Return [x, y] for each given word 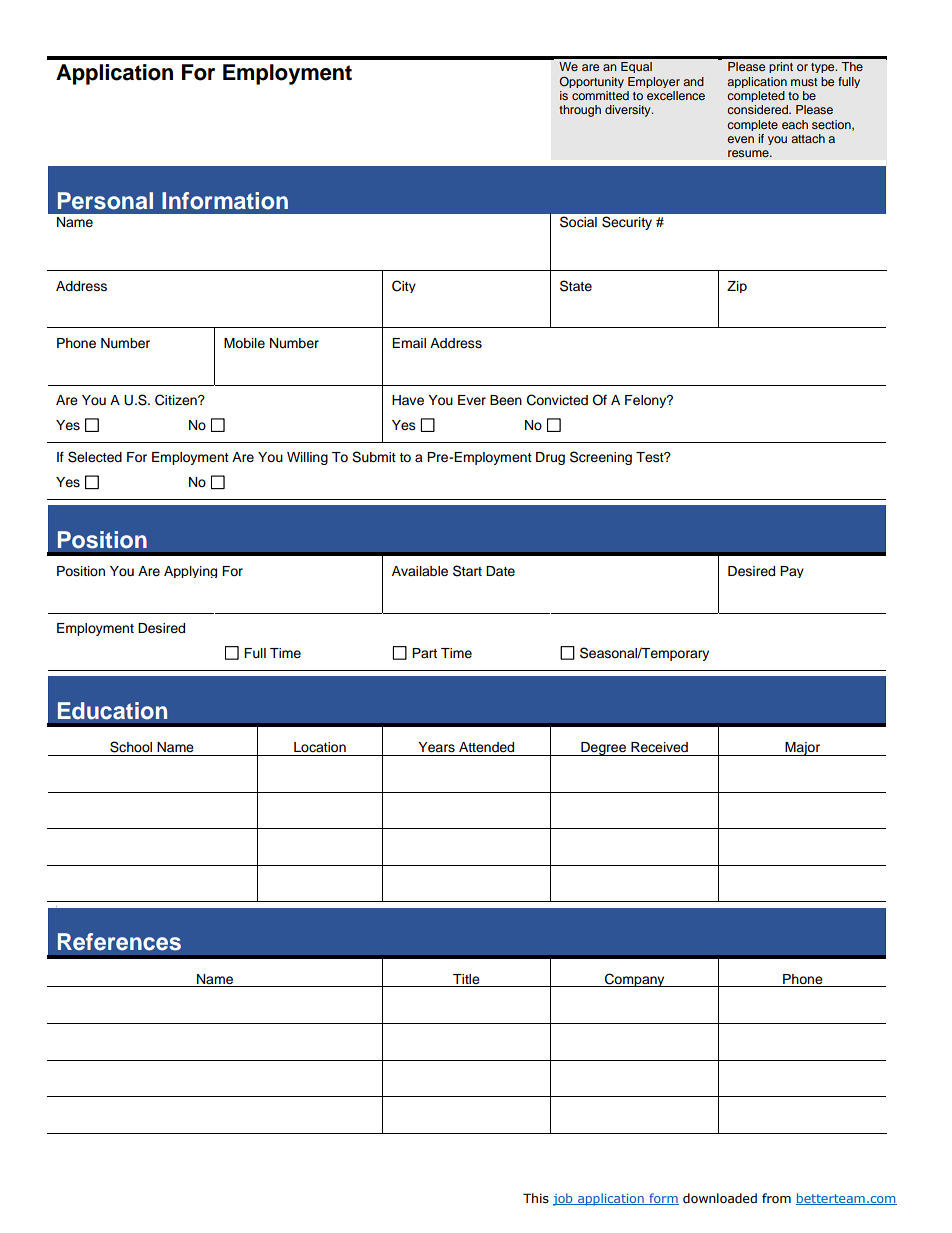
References [119, 942]
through [580, 111]
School [131, 747]
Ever [472, 400]
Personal [105, 201]
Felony [647, 401]
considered [758, 109]
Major [803, 749]
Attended [486, 747]
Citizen [177, 400]
